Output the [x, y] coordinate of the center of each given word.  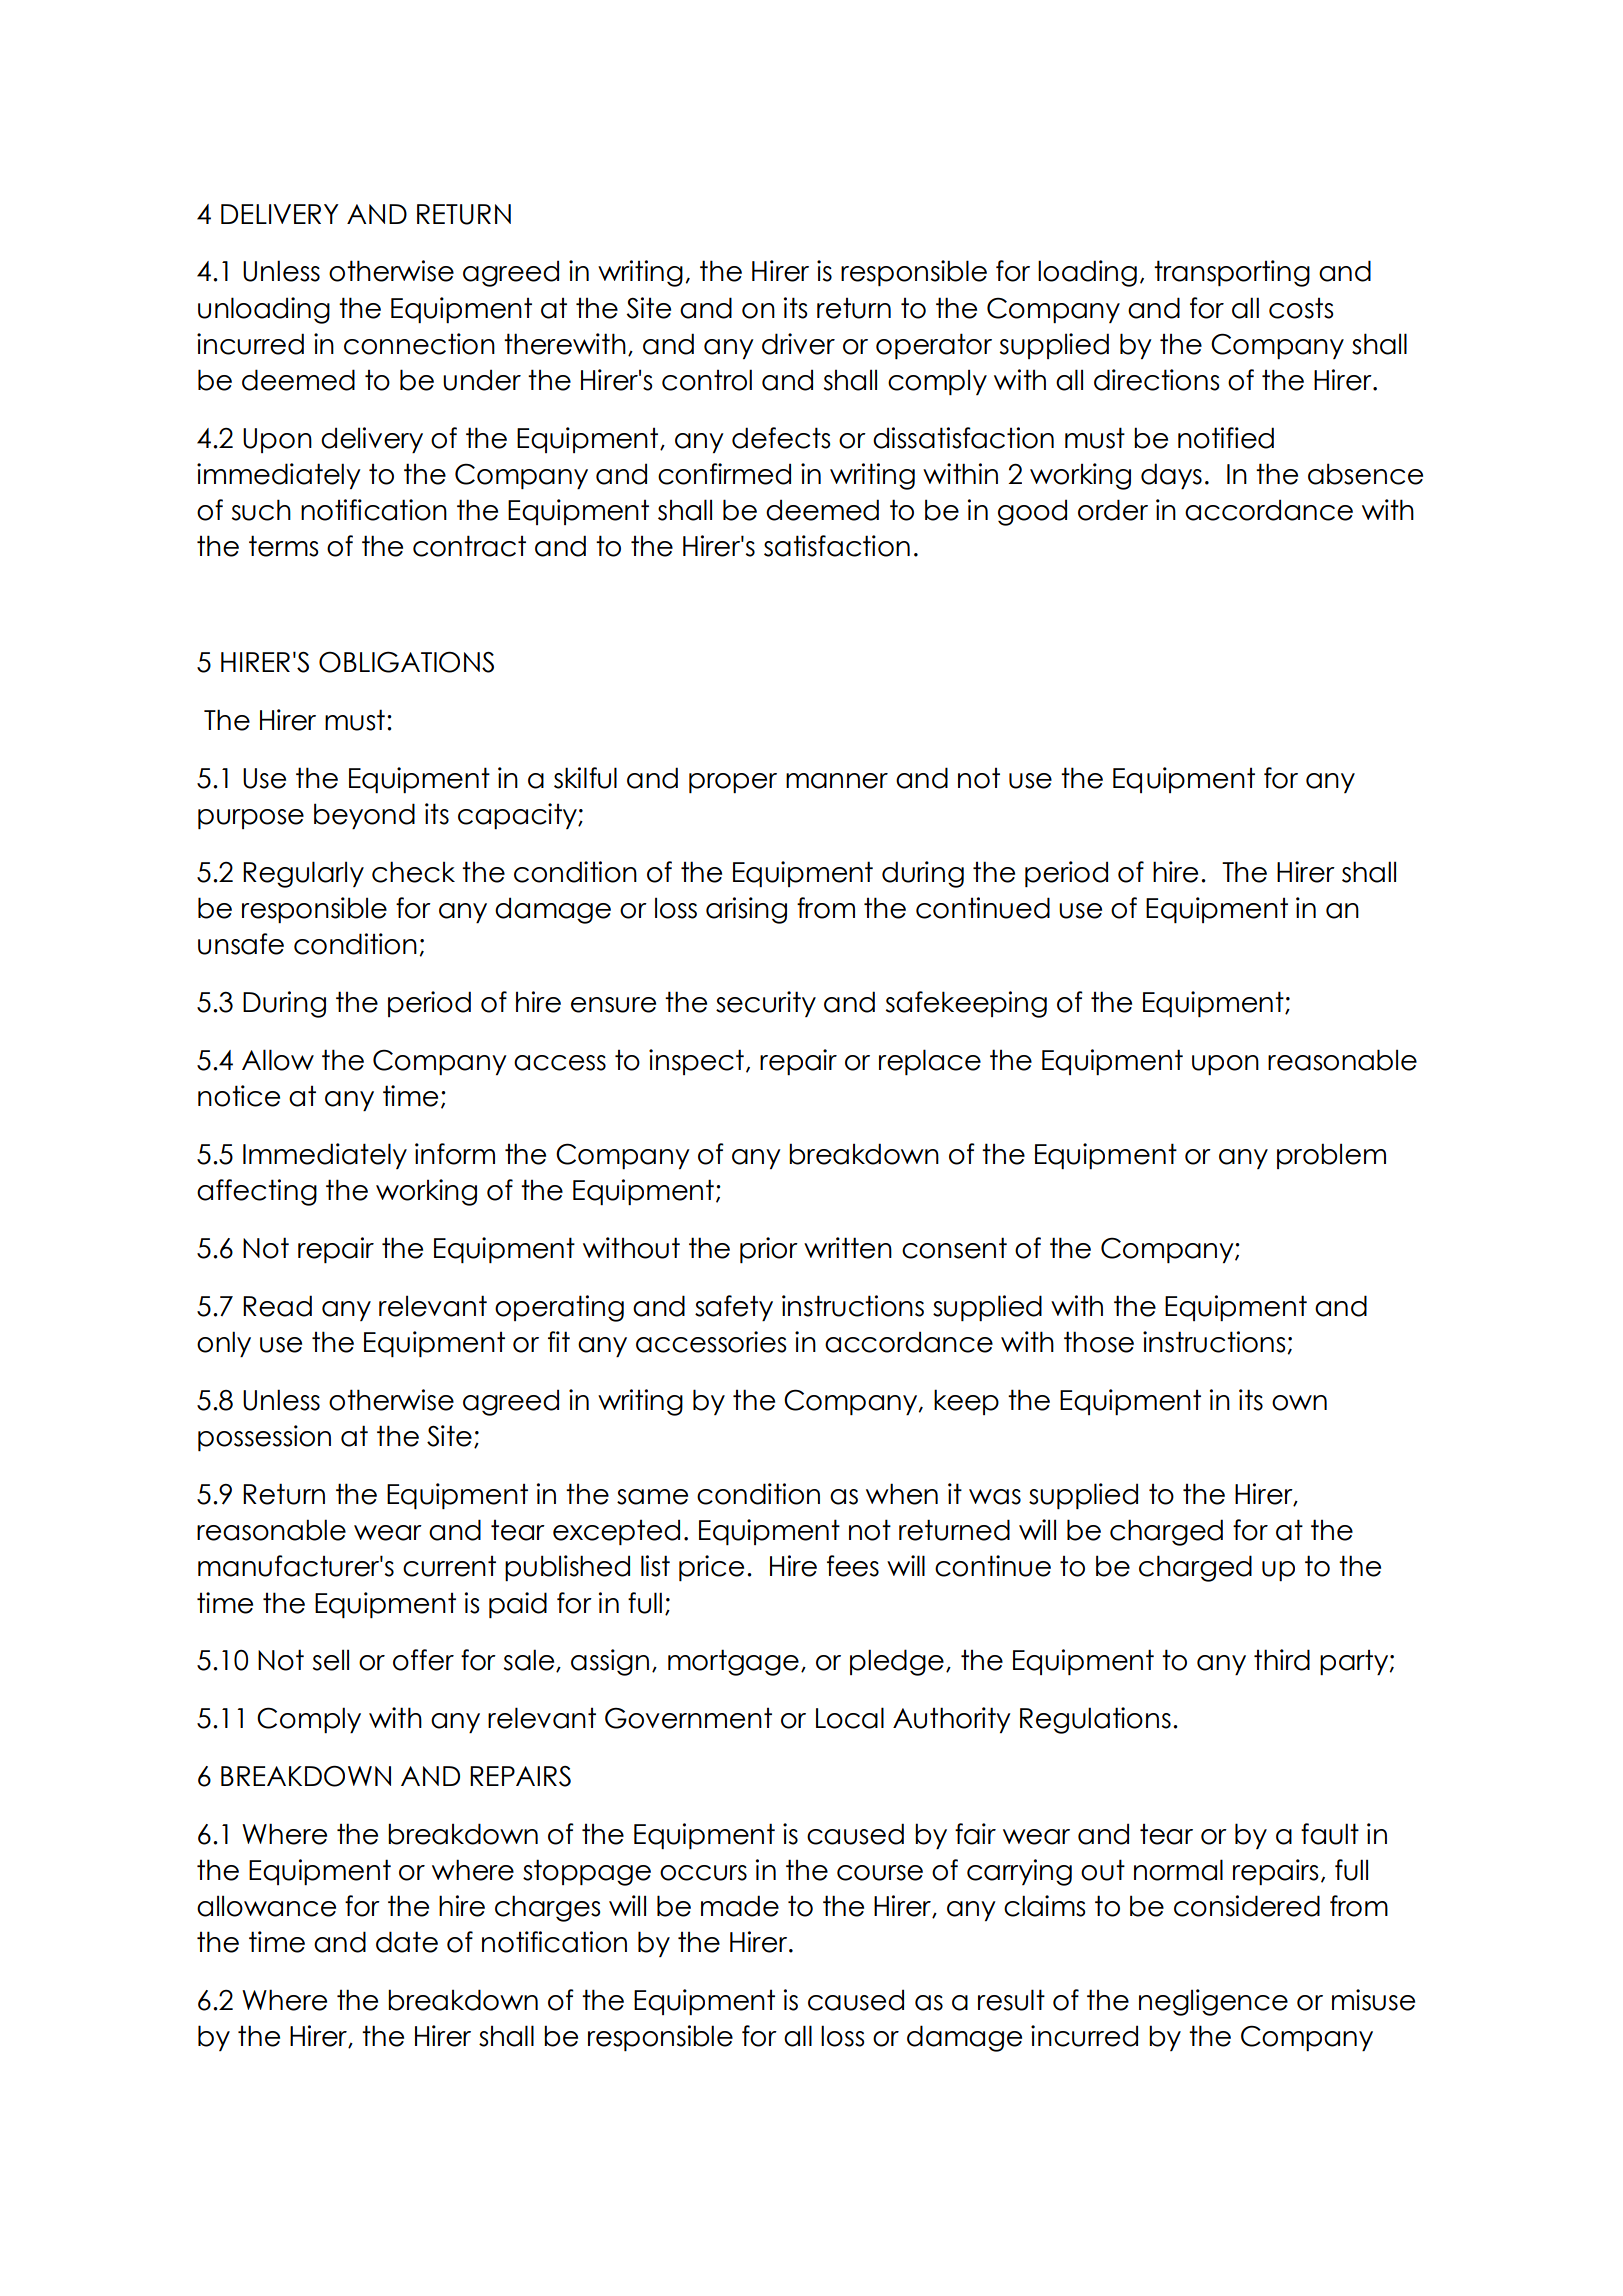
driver [798, 344]
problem [1331, 1156]
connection [419, 344]
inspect [696, 1062]
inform [455, 1154]
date [407, 1942]
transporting [1232, 273]
